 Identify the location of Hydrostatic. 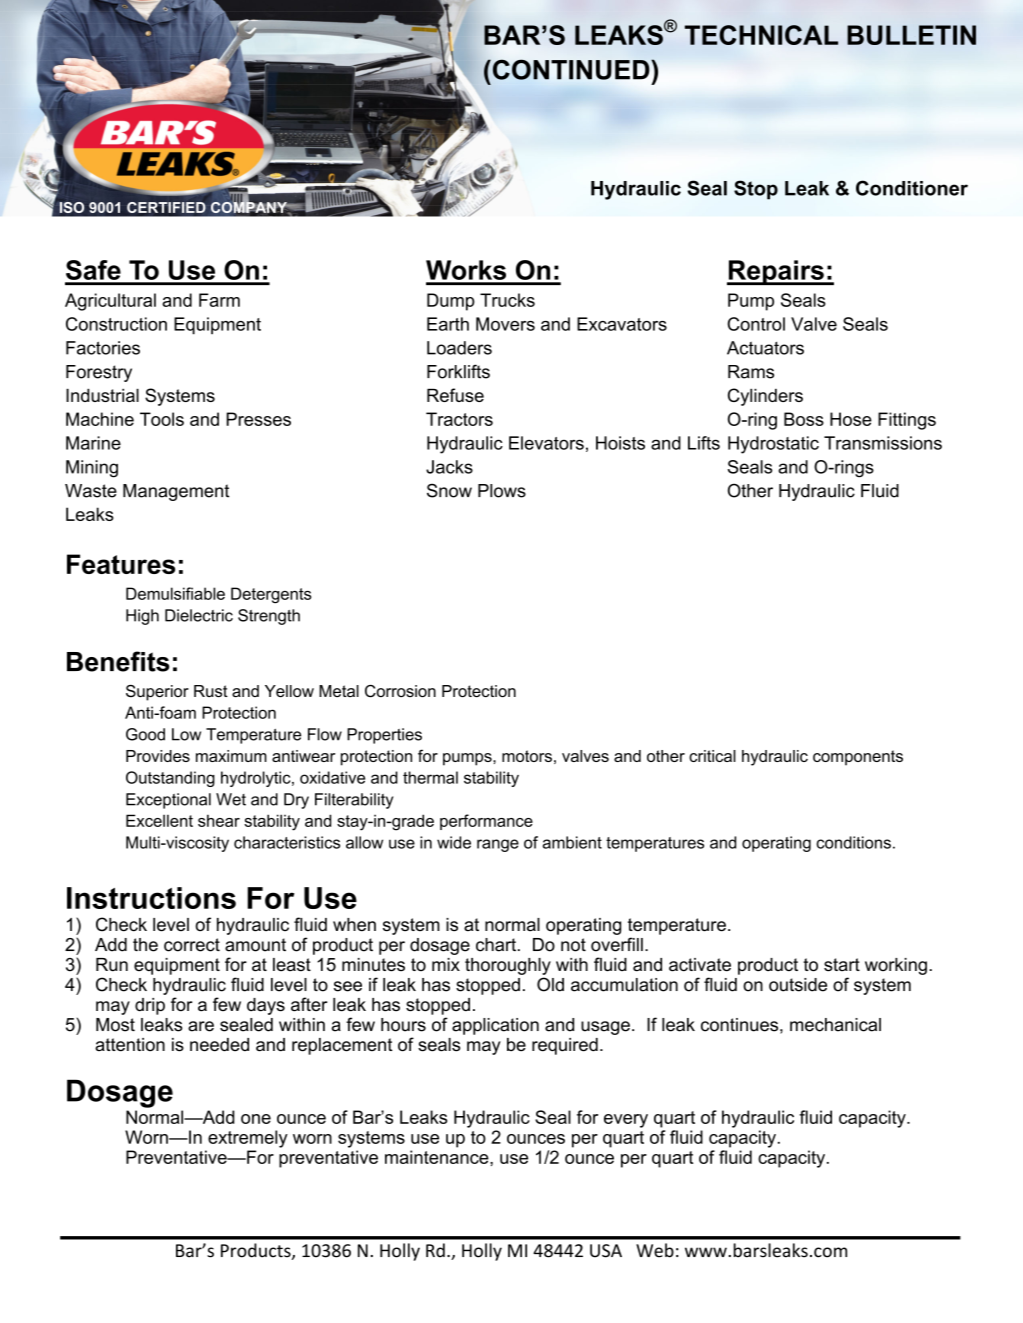
(773, 445).
